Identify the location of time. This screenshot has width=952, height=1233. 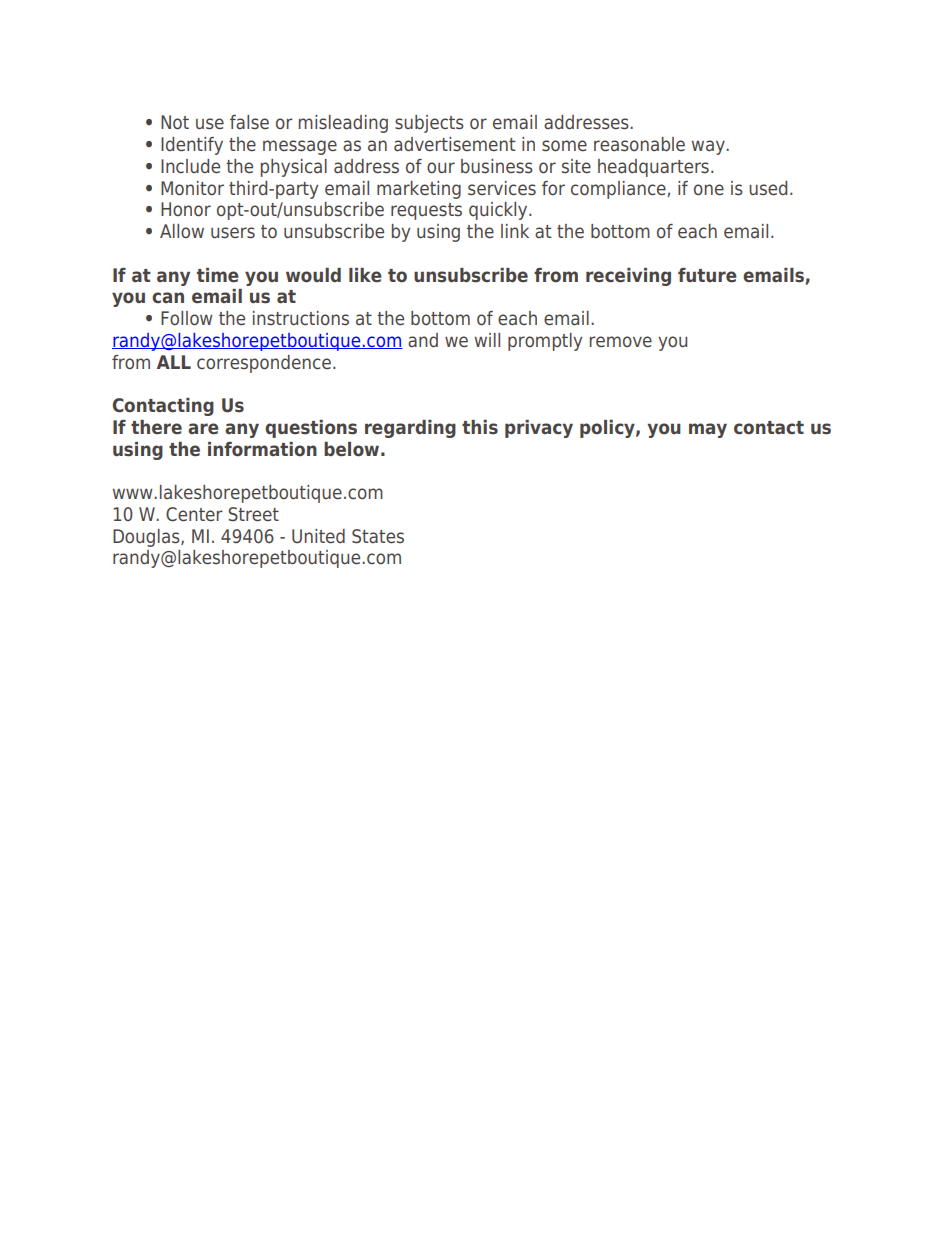
(218, 275).
